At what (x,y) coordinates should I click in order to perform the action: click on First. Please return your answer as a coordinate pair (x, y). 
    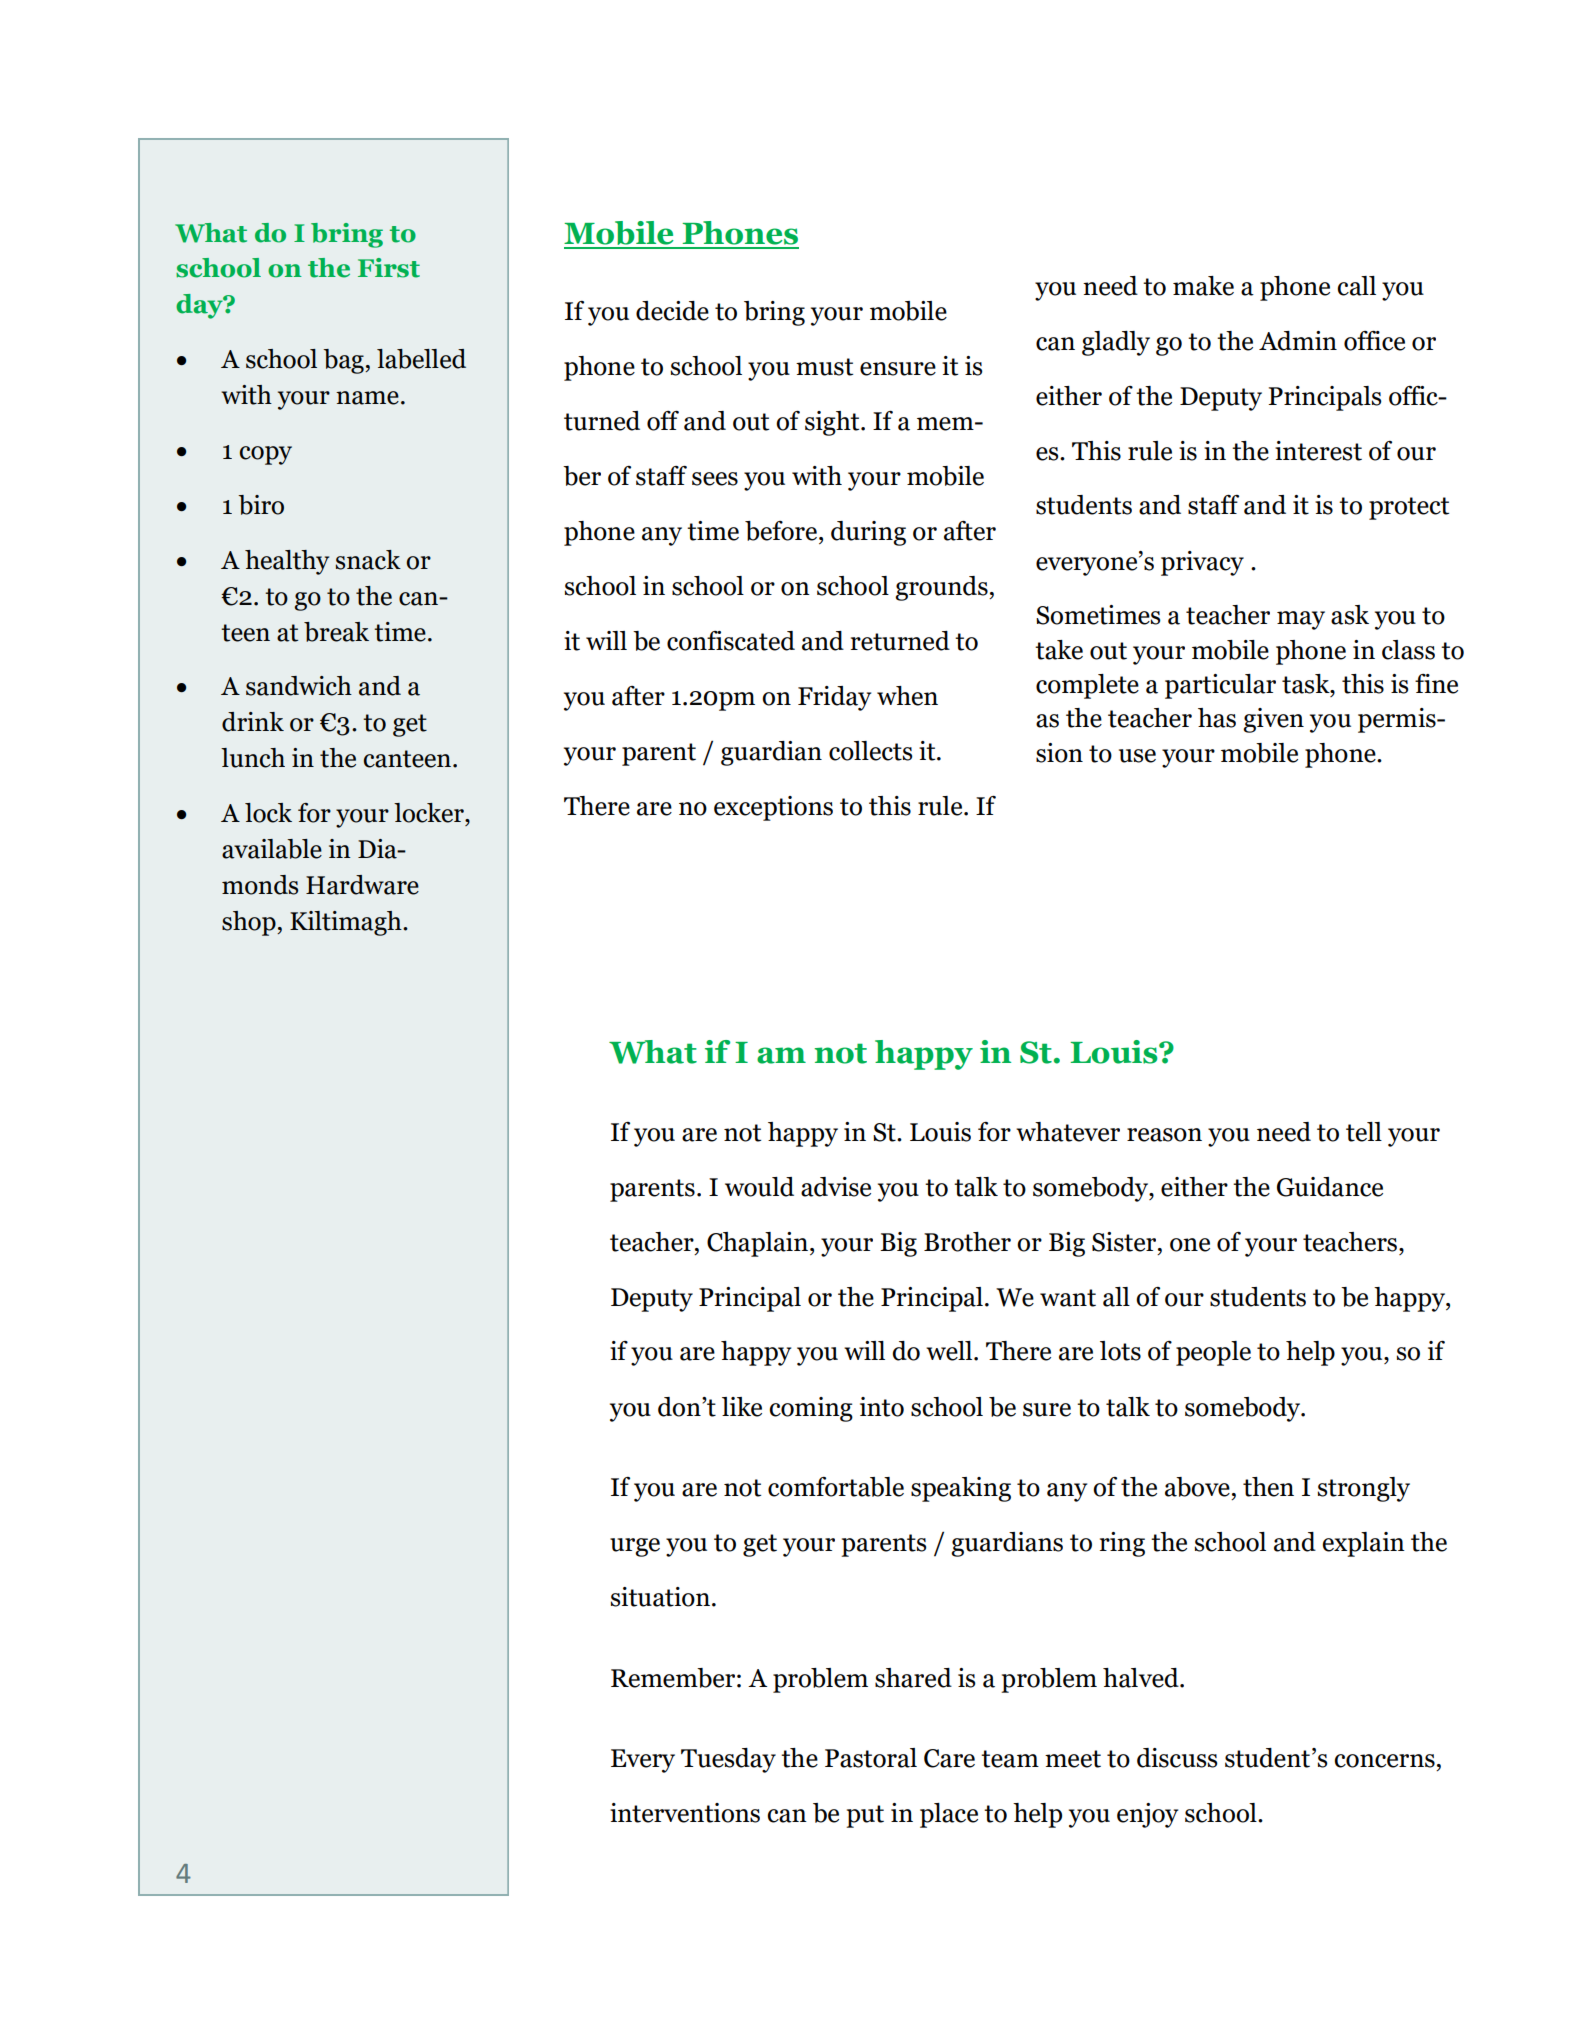
    Looking at the image, I should click on (389, 268).
